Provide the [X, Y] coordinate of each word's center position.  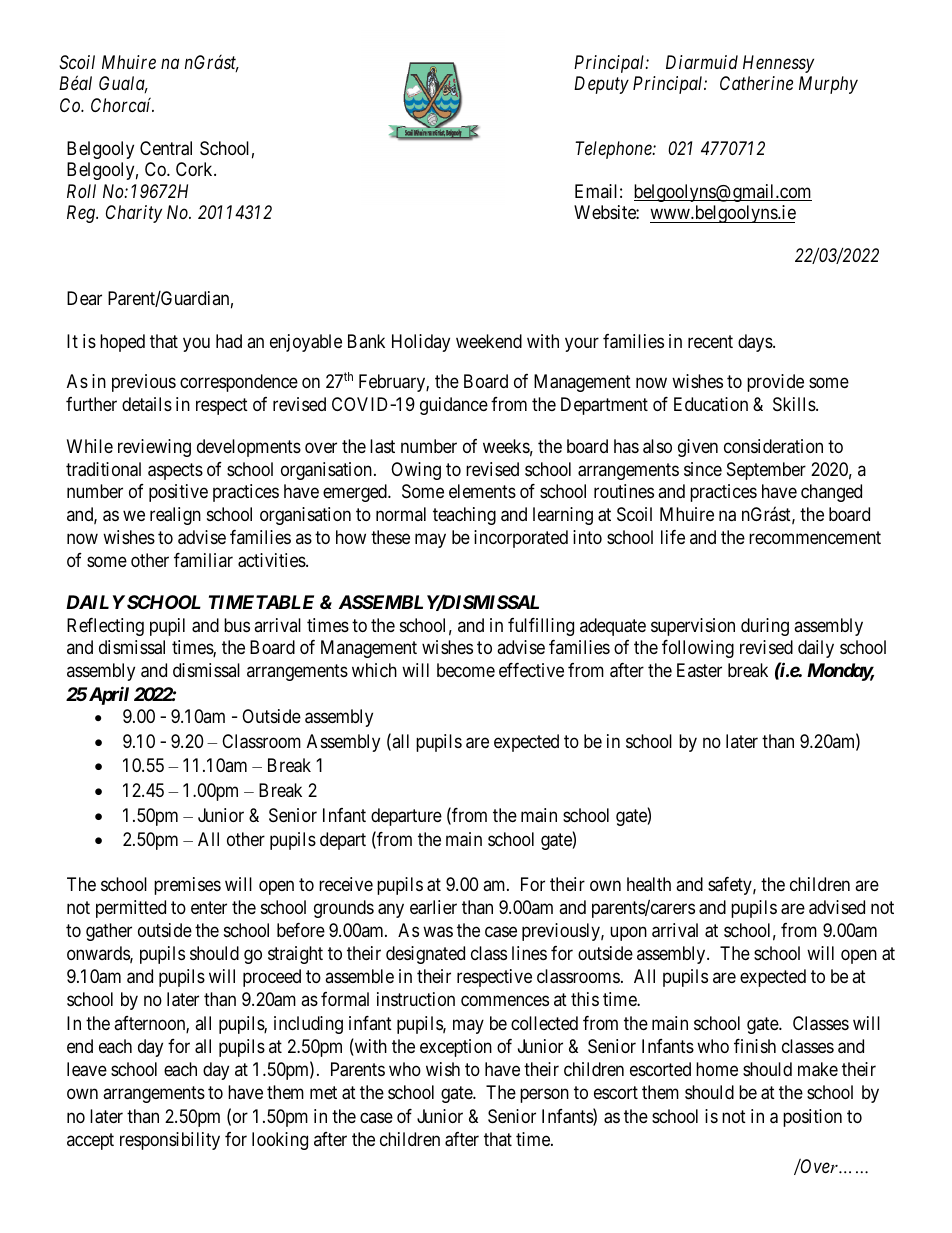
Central [166, 148]
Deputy [601, 85]
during [765, 627]
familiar [203, 560]
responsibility [170, 1141]
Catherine [756, 83]
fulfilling [541, 627]
